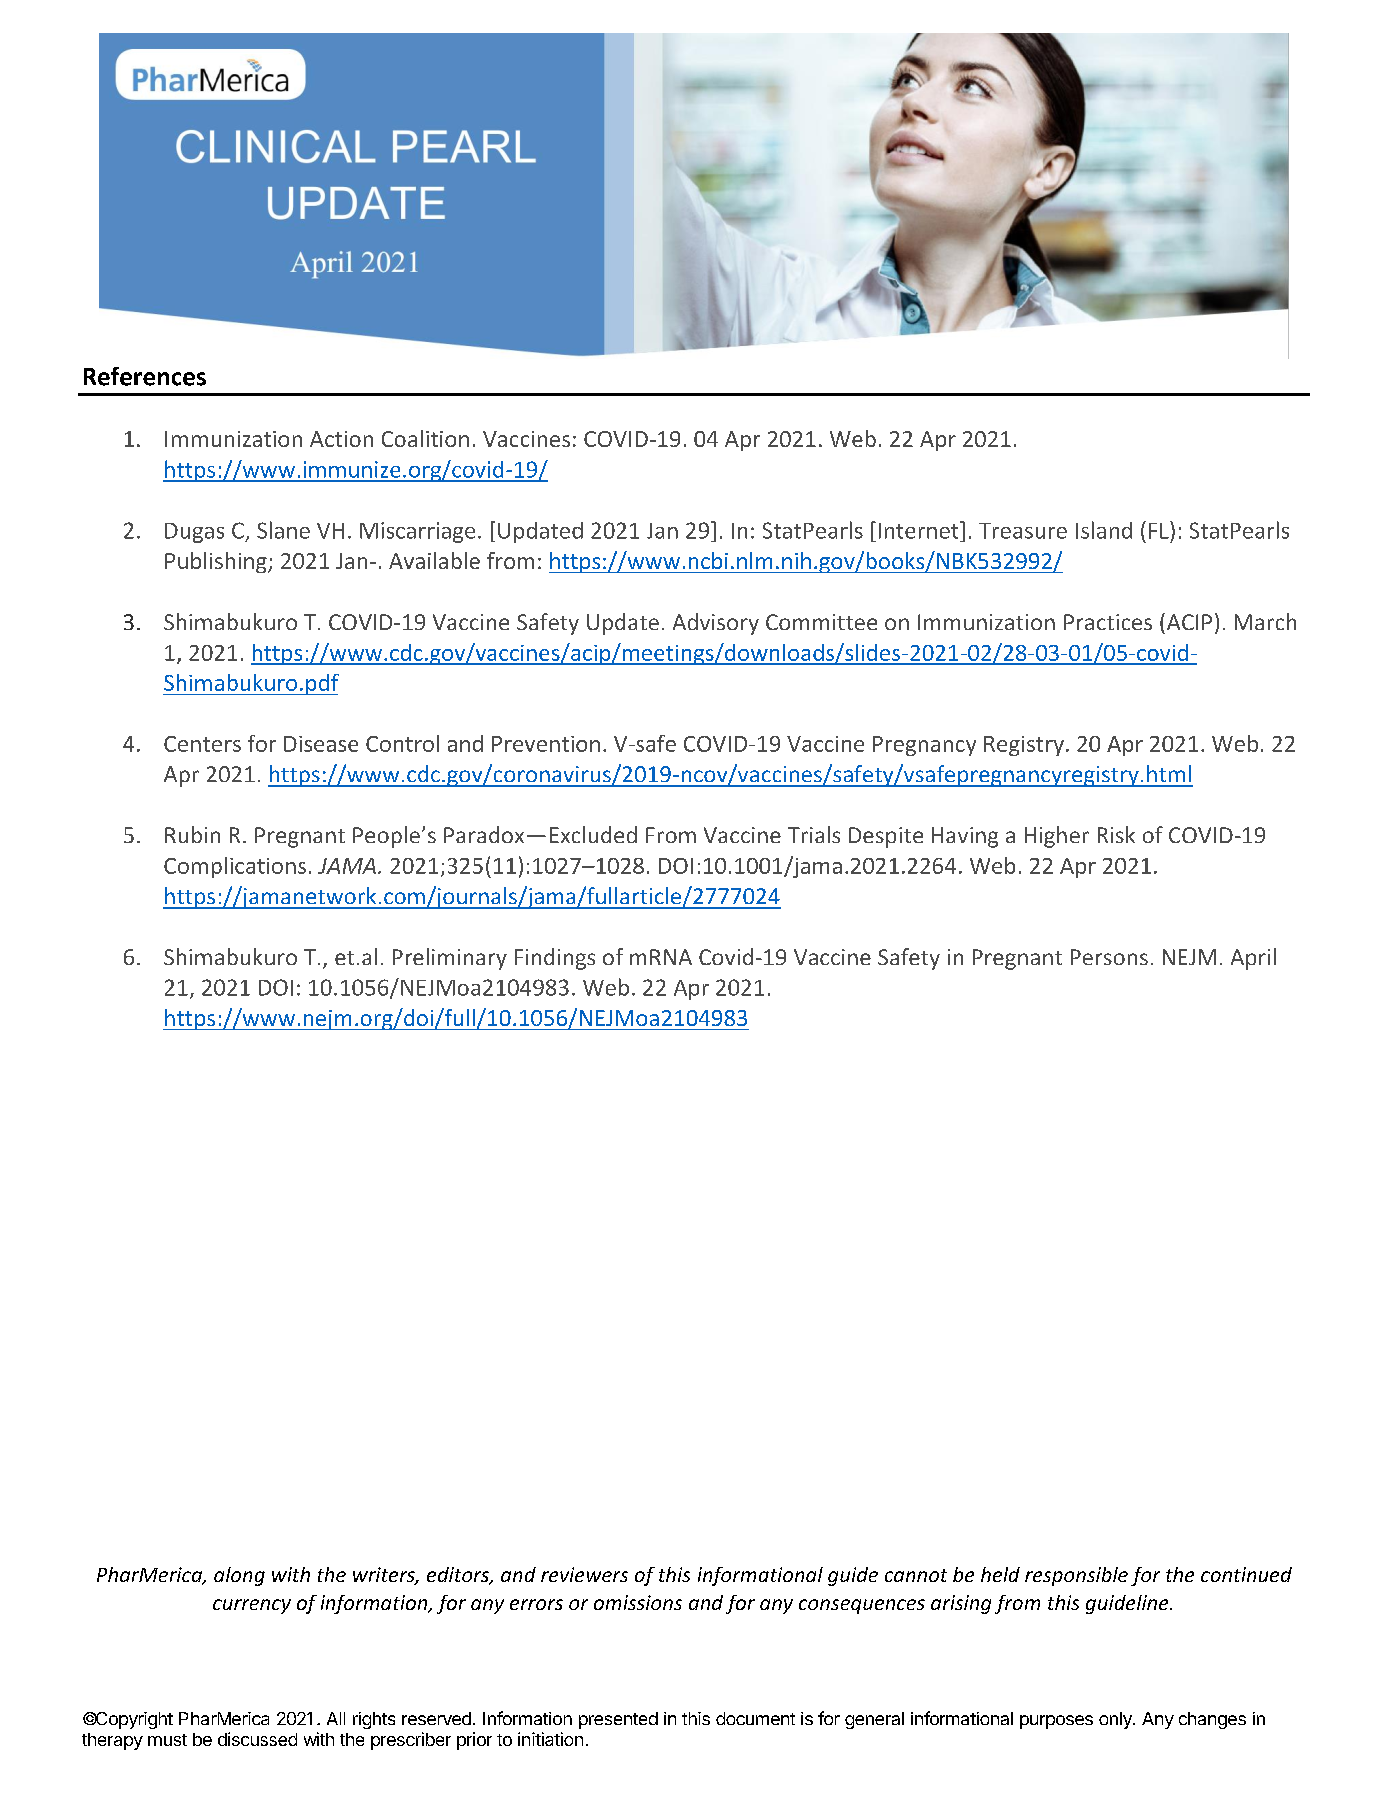  What do you see at coordinates (425, 438) in the image?
I see `Coalition` at bounding box center [425, 438].
